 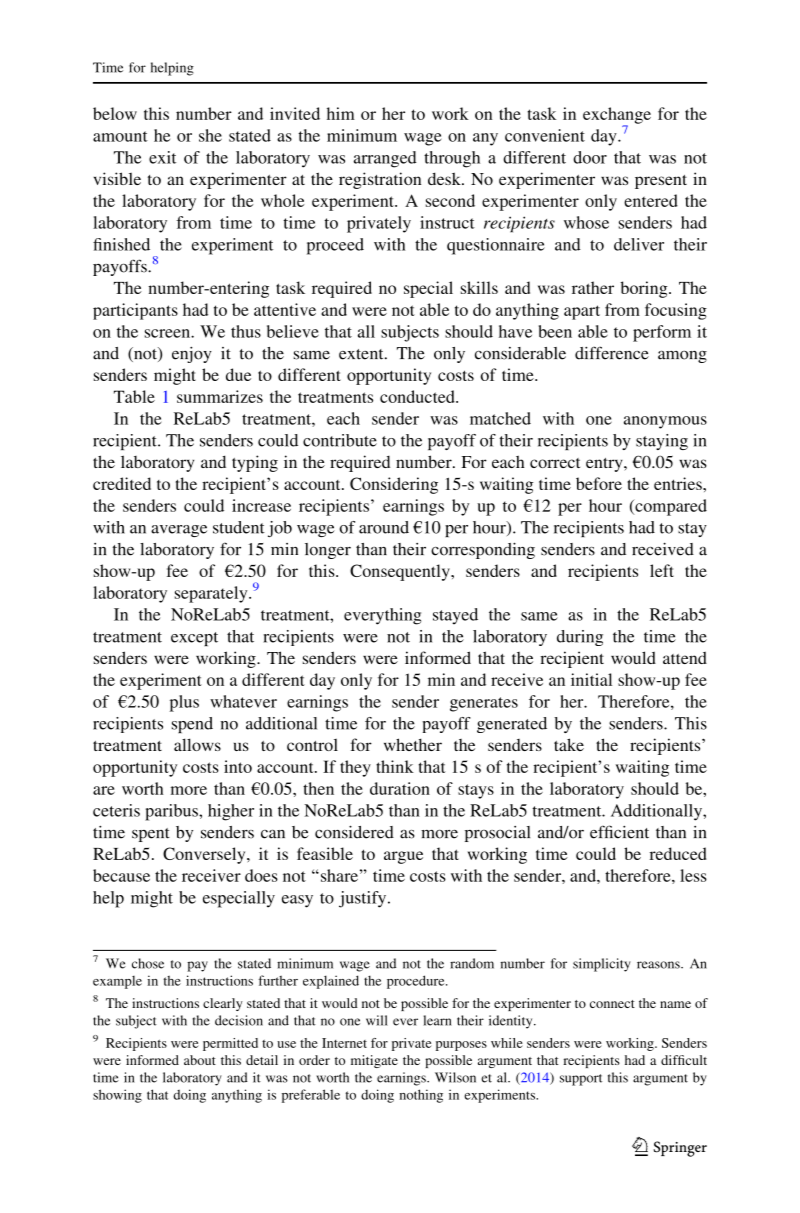 What do you see at coordinates (374, 1061) in the page?
I see `mitigate` at bounding box center [374, 1061].
